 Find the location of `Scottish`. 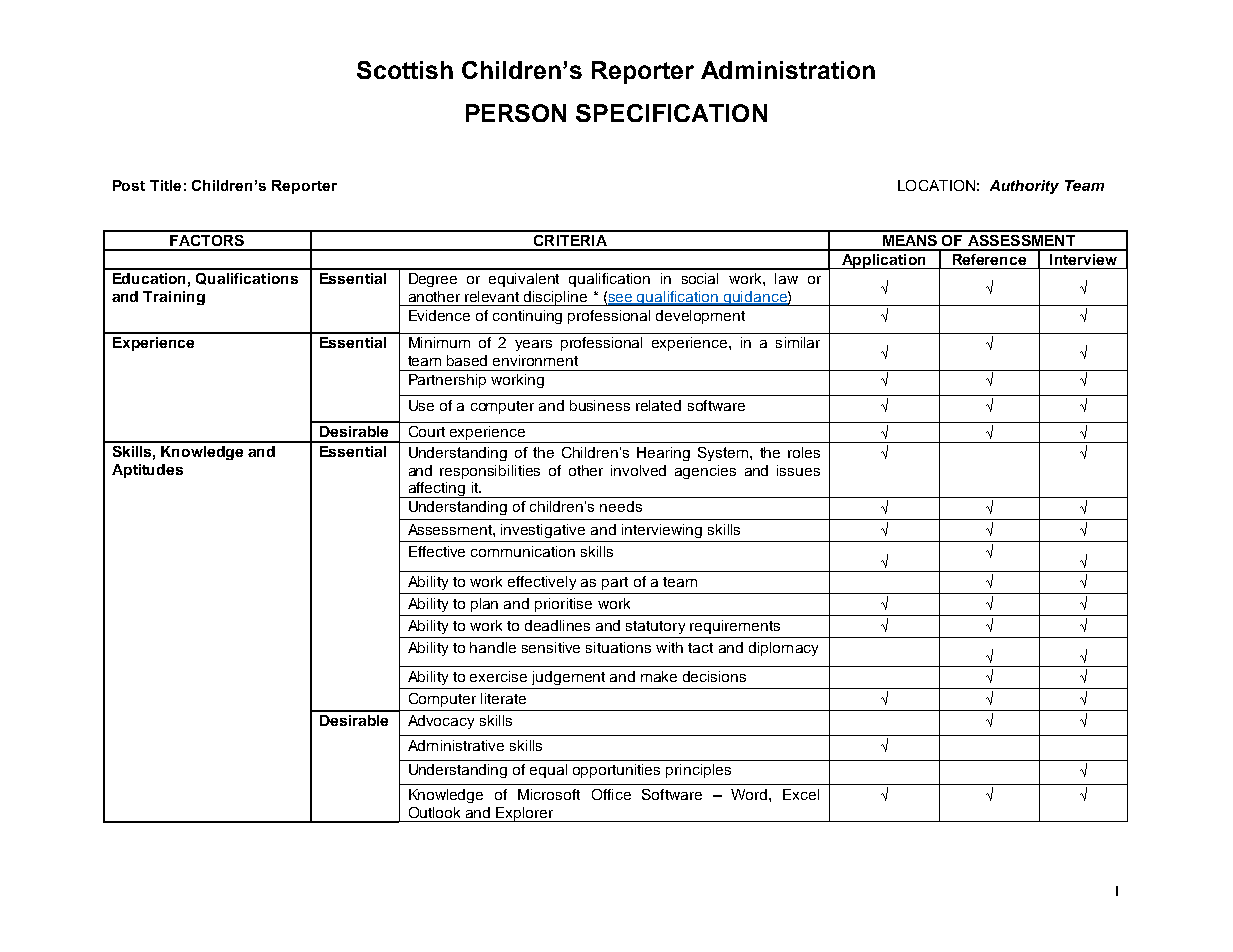

Scottish is located at coordinates (405, 70).
